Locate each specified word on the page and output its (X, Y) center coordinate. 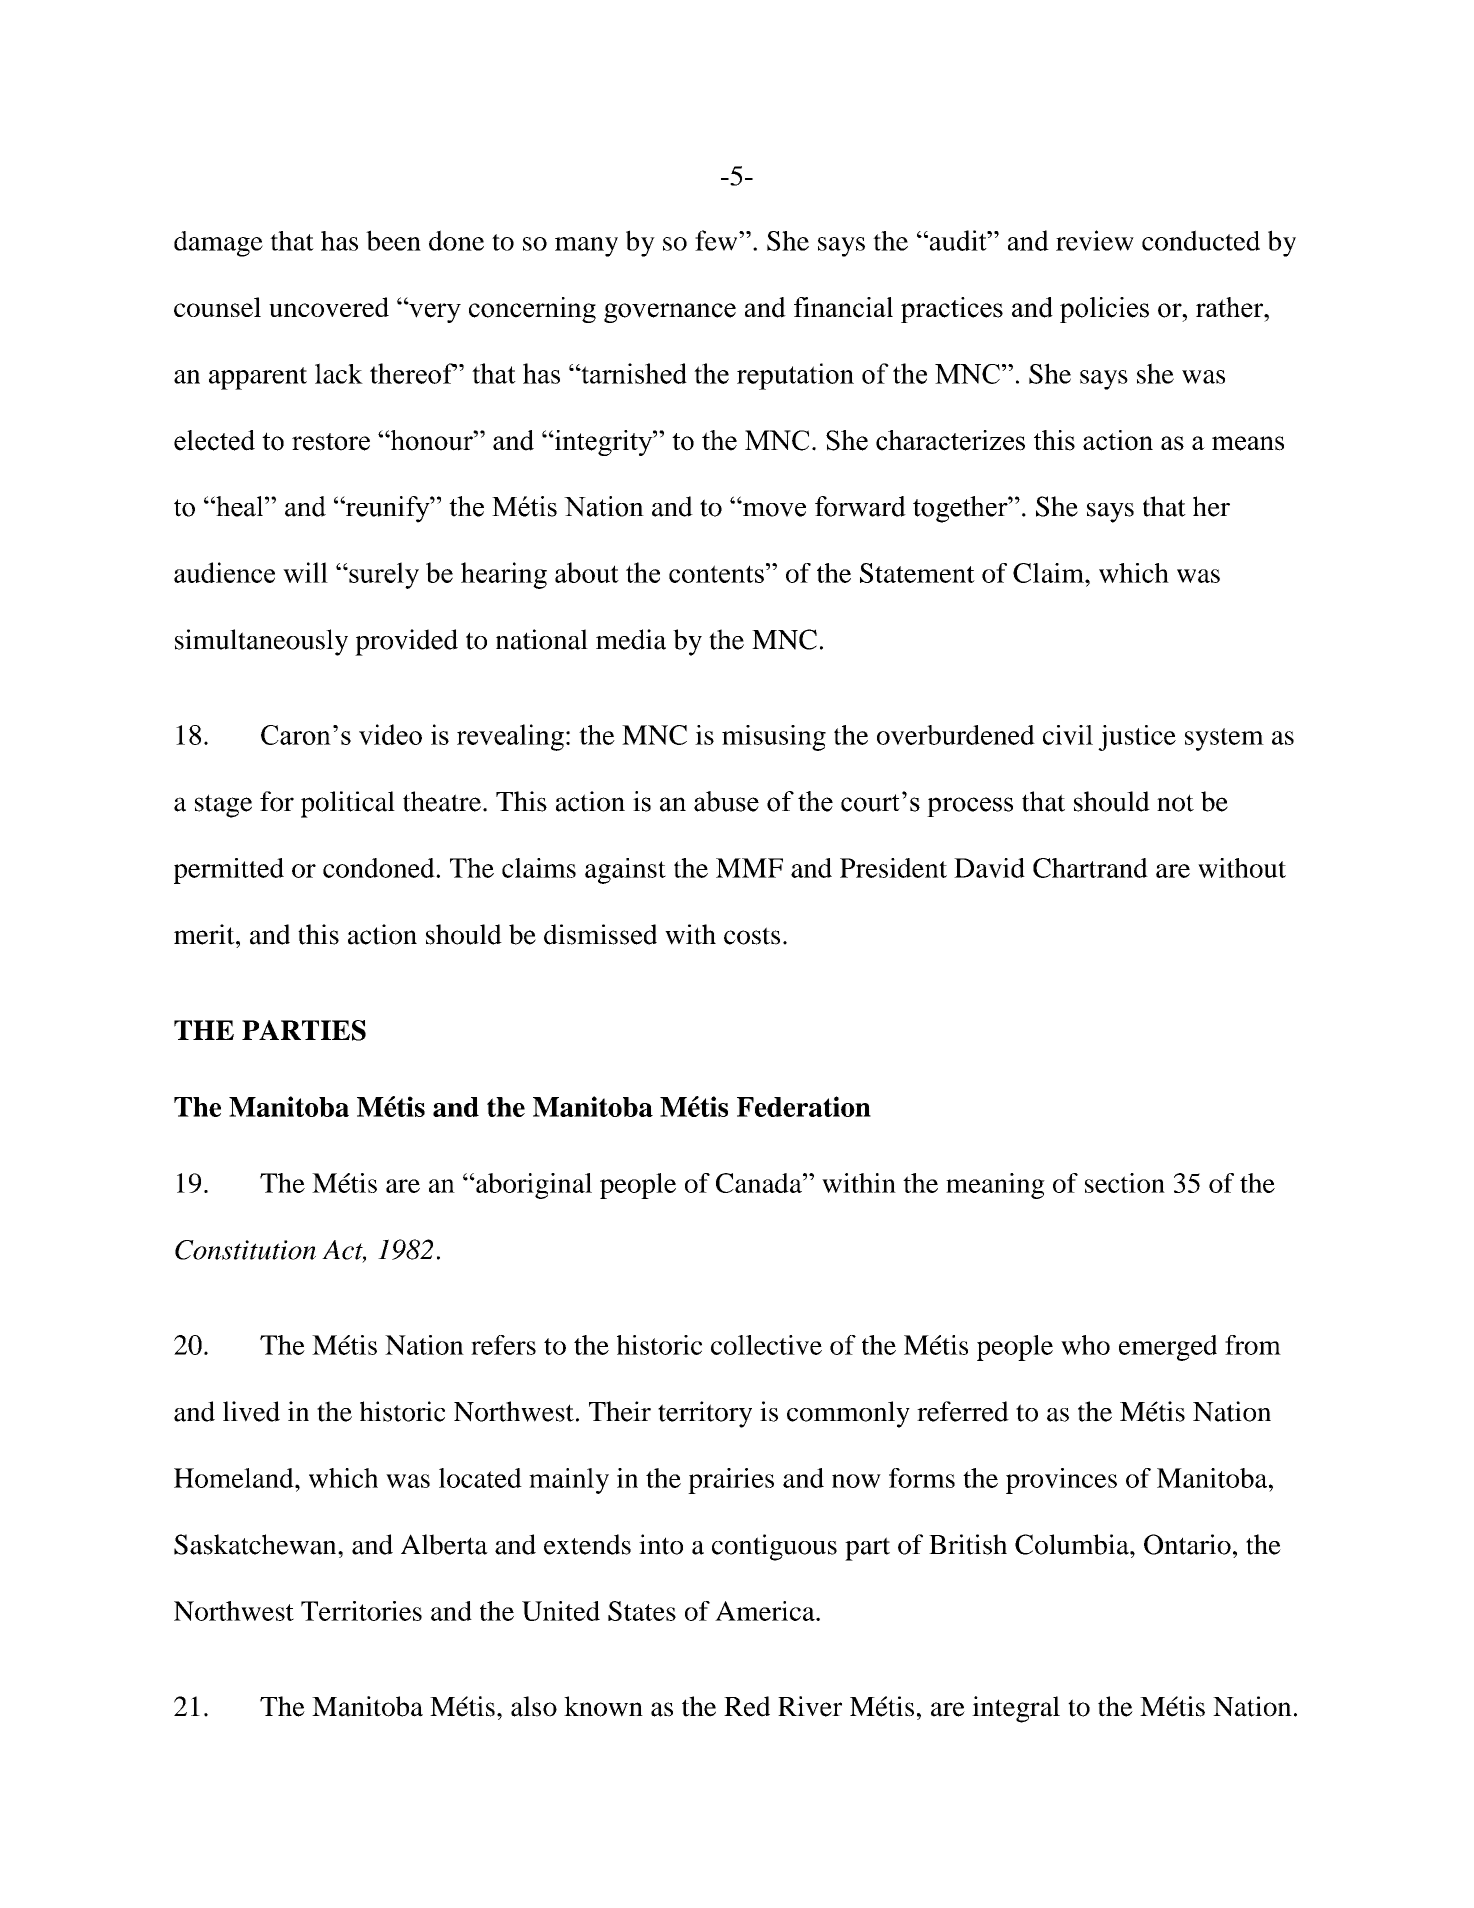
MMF (749, 868)
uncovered (329, 307)
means (1248, 443)
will (305, 572)
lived (251, 1411)
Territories (361, 1611)
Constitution (245, 1250)
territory (705, 1414)
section (1125, 1183)
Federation (804, 1106)
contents (716, 574)
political (348, 804)
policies (1104, 310)
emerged (1168, 1348)
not (1175, 803)
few (717, 240)
